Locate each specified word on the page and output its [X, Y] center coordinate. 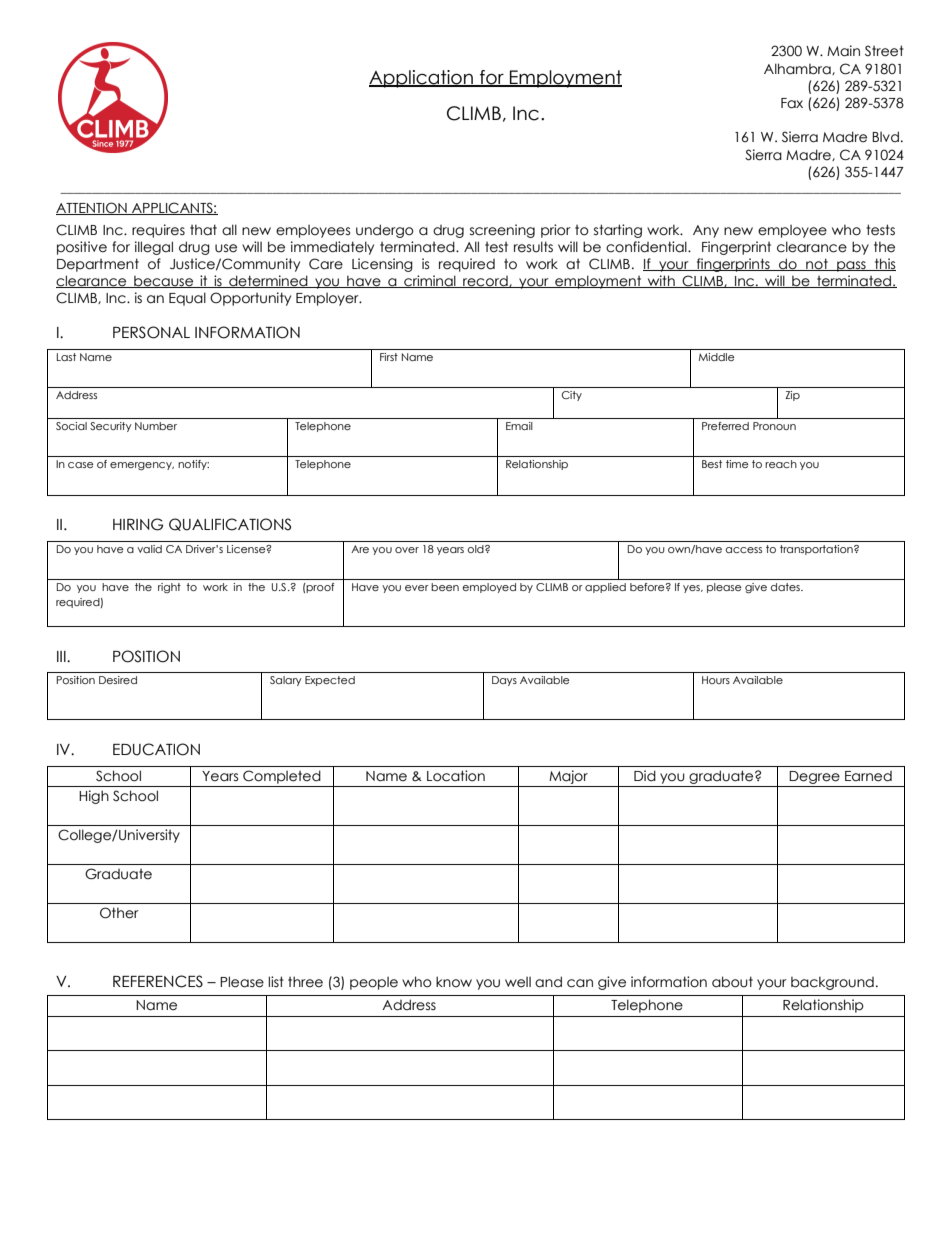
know [454, 982]
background [832, 983]
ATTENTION [92, 208]
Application [422, 79]
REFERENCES [158, 981]
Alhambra [798, 69]
